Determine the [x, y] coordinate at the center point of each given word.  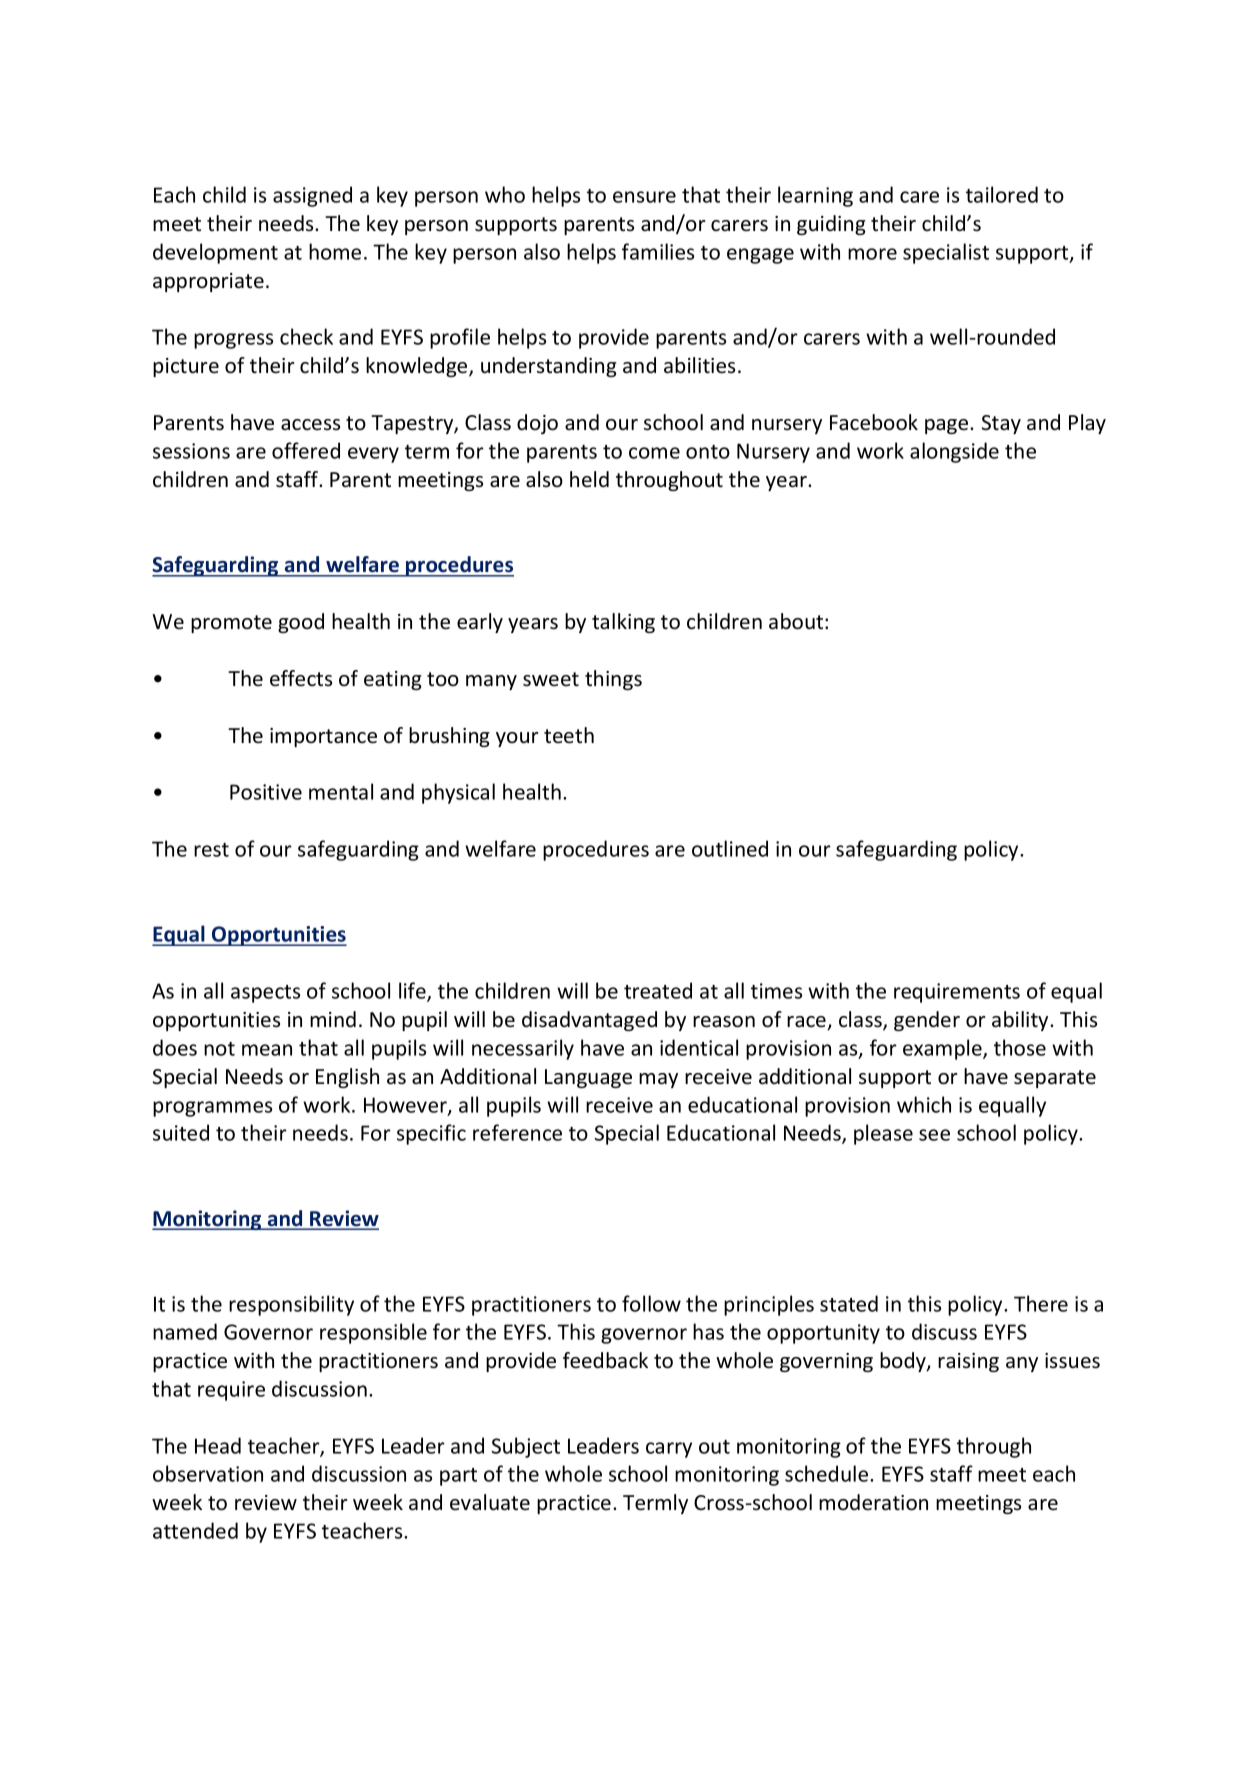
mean [267, 1050]
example [943, 1049]
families [658, 251]
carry [669, 1450]
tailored [1002, 194]
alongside [954, 452]
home [335, 251]
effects [301, 678]
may [658, 1080]
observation [208, 1473]
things [613, 680]
